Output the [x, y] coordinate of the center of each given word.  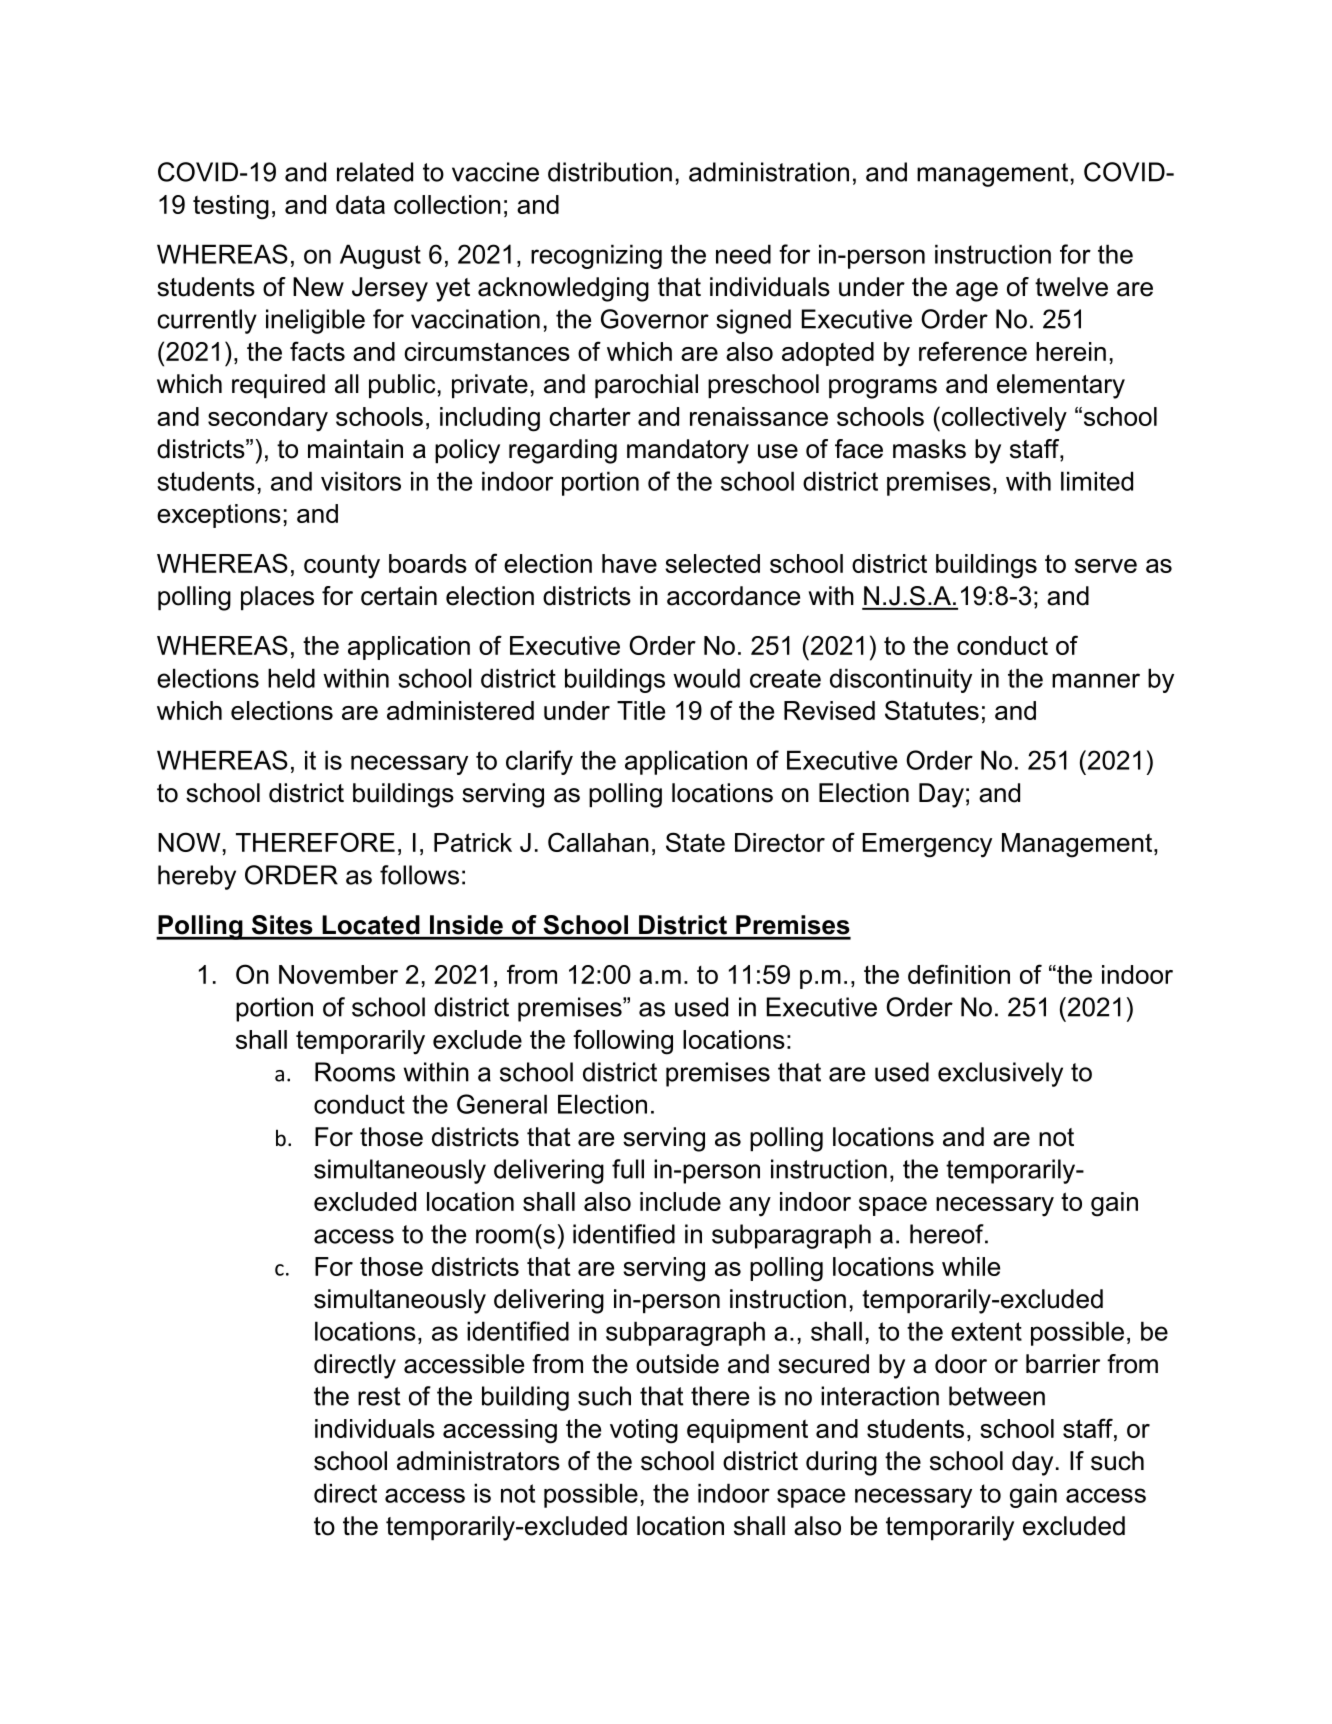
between [997, 1396]
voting [644, 1431]
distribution [610, 172]
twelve [1071, 287]
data [360, 204]
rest [379, 1396]
